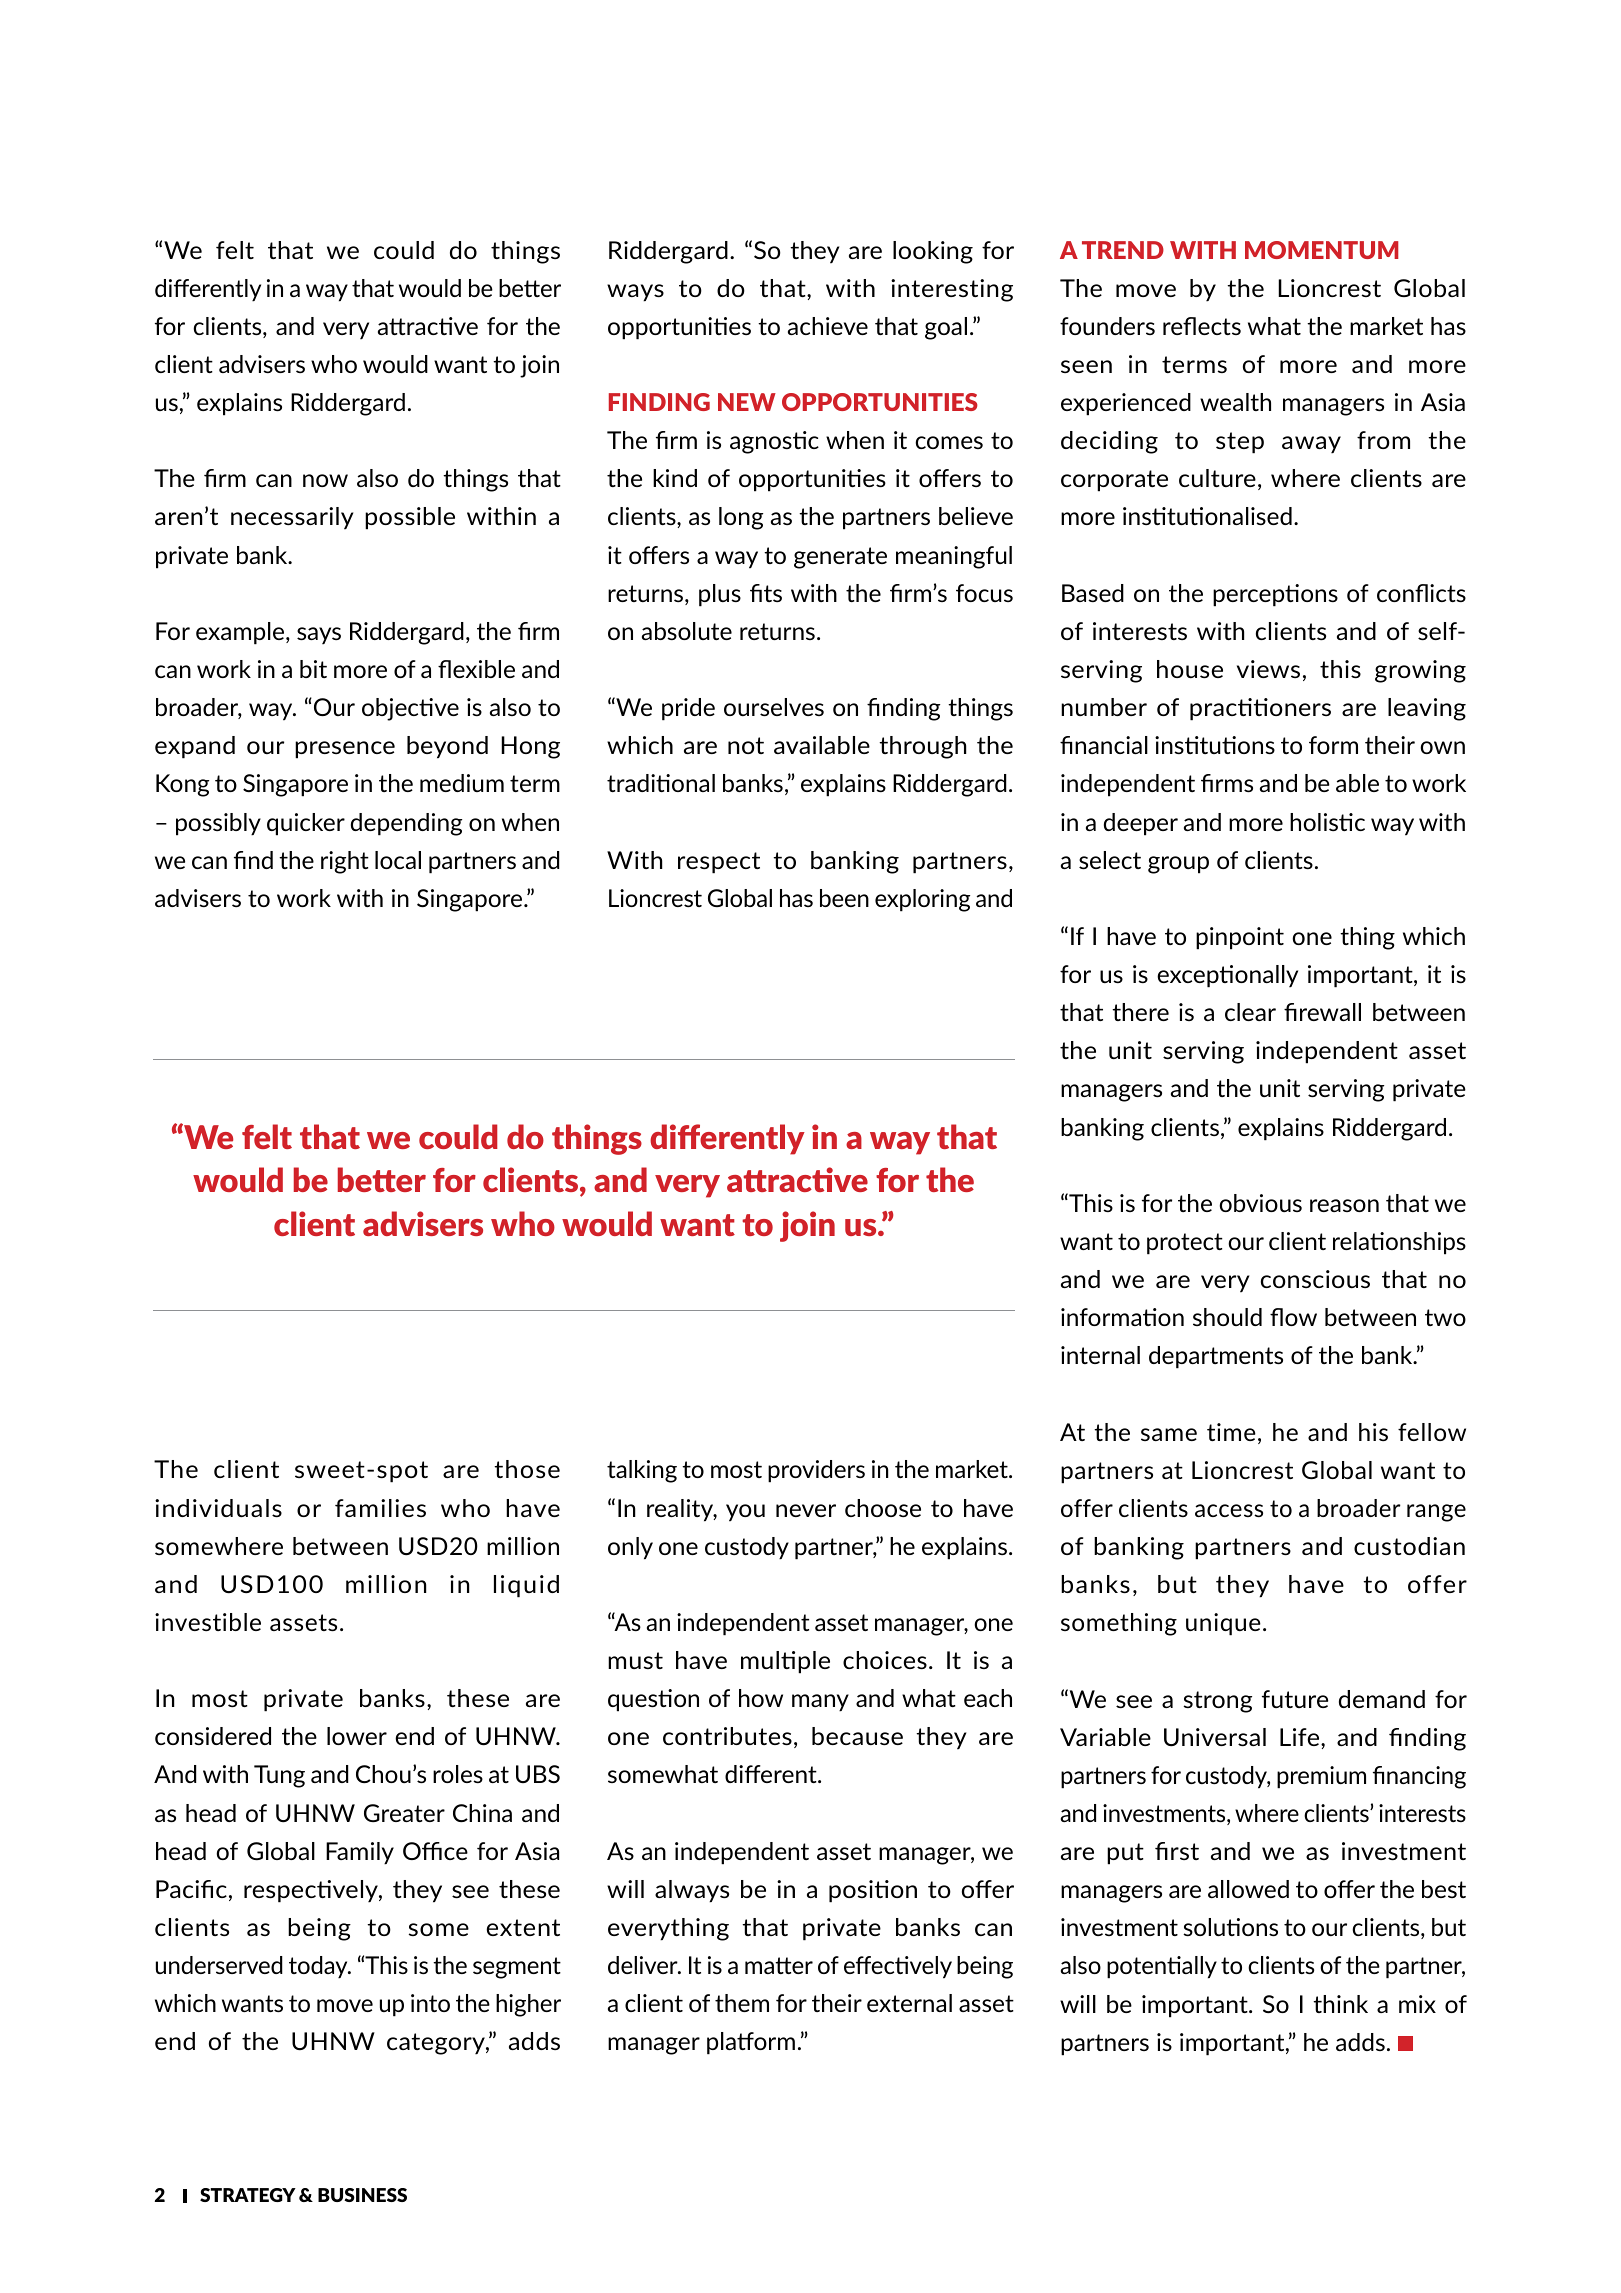 The image size is (1621, 2293). What do you see at coordinates (746, 745) in the screenshot?
I see `not` at bounding box center [746, 745].
